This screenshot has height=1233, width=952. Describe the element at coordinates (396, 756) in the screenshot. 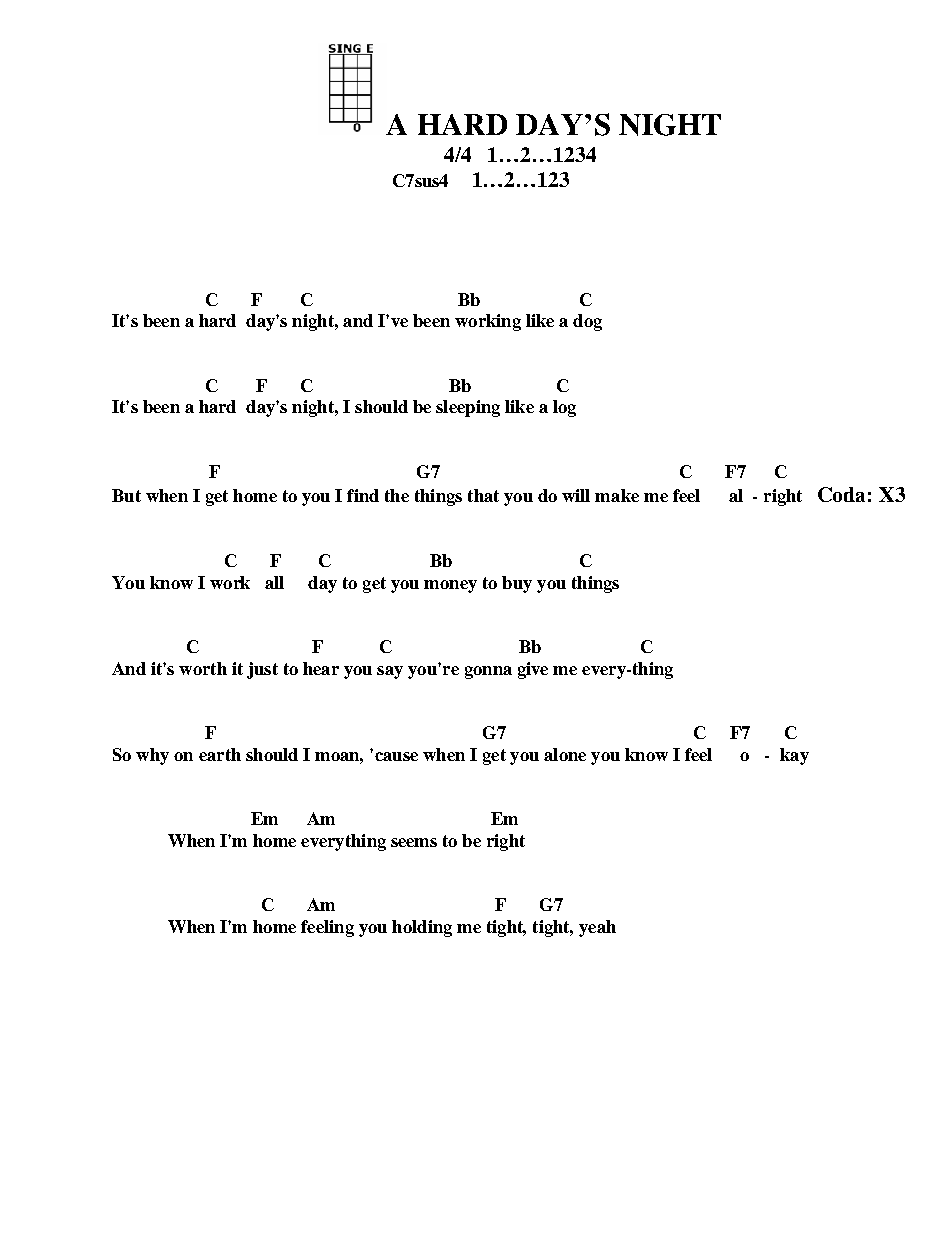

I see `cause` at that location.
